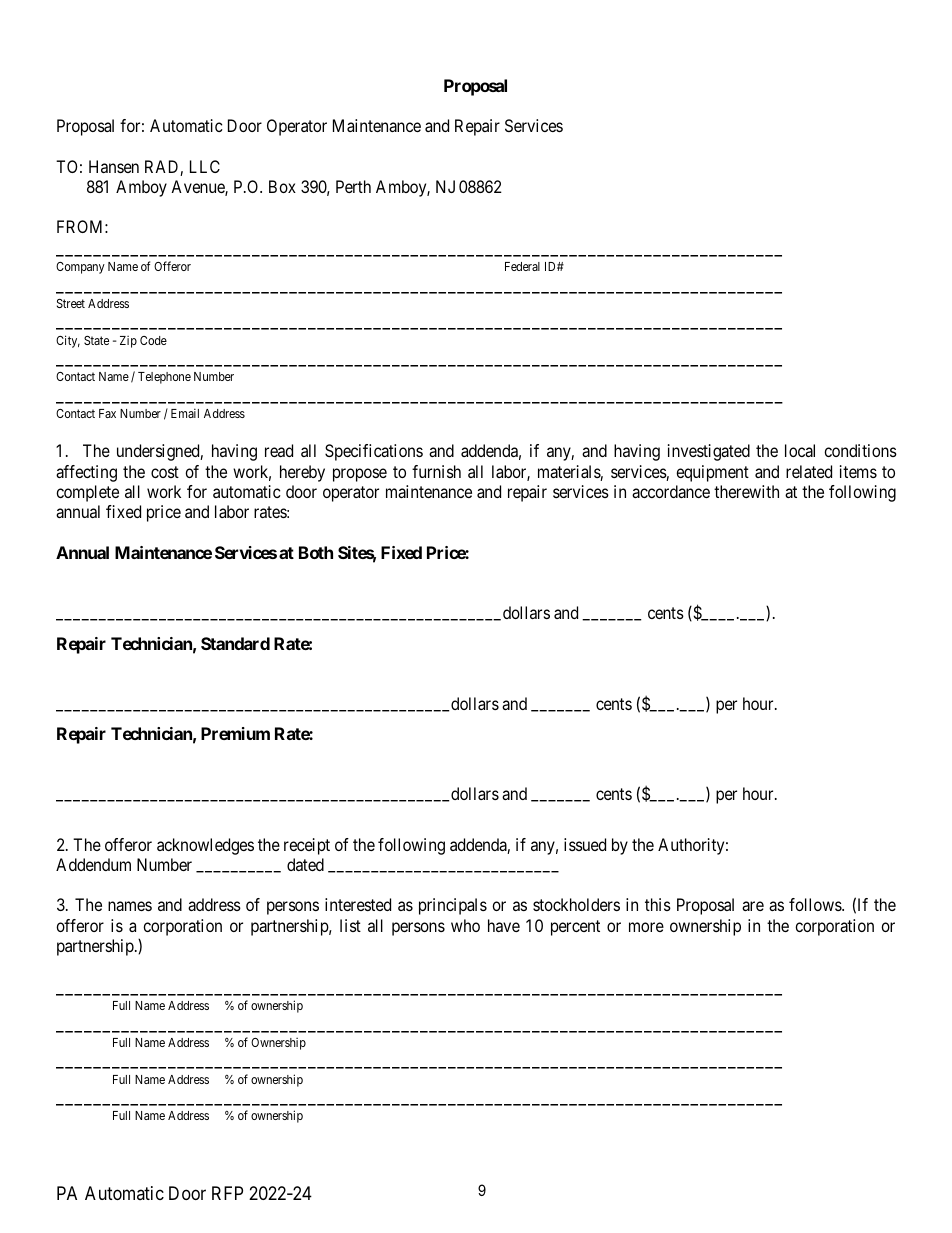 The width and height of the document is (952, 1233). I want to click on more, so click(646, 927).
